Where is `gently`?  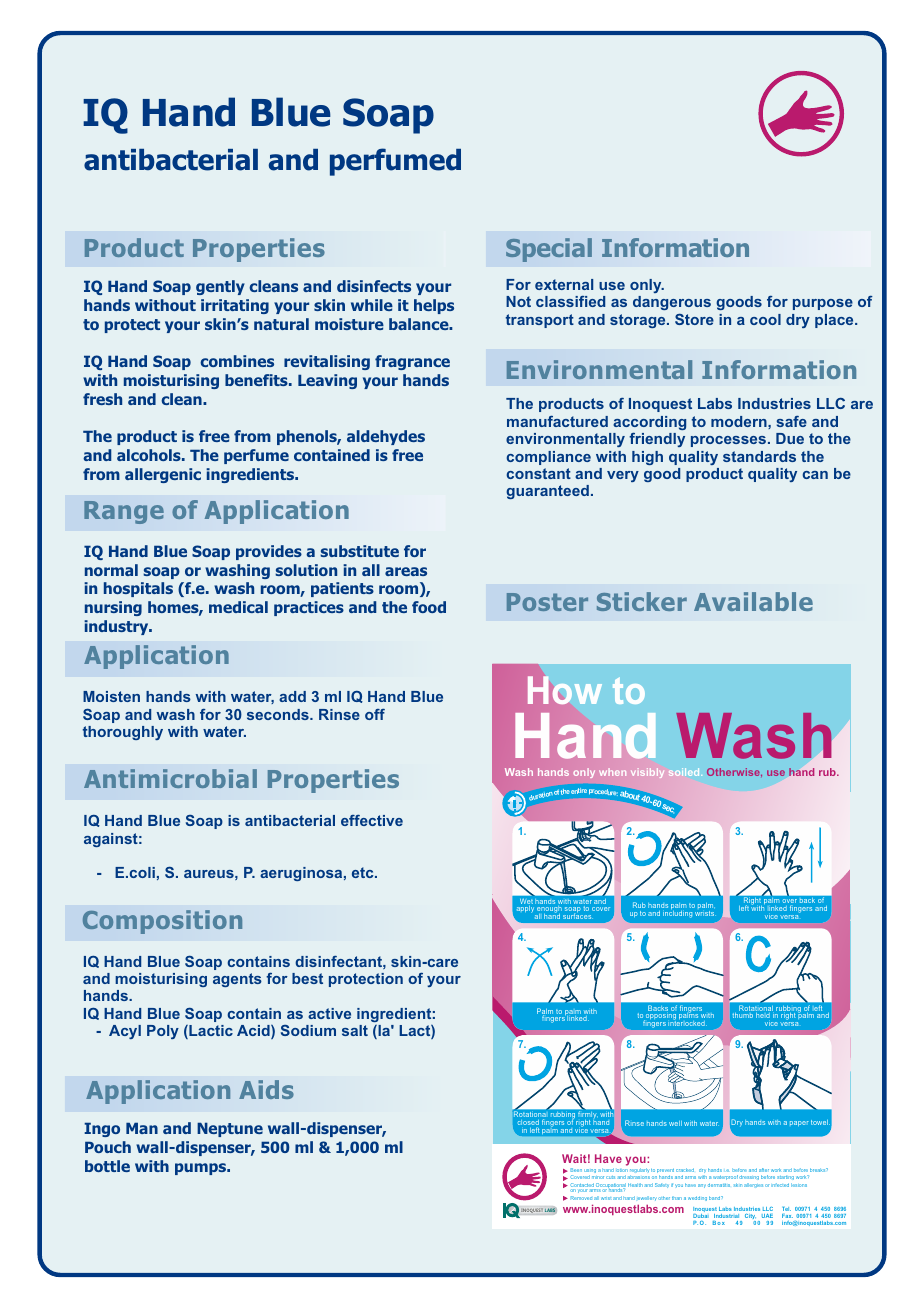
gently is located at coordinates (220, 287).
